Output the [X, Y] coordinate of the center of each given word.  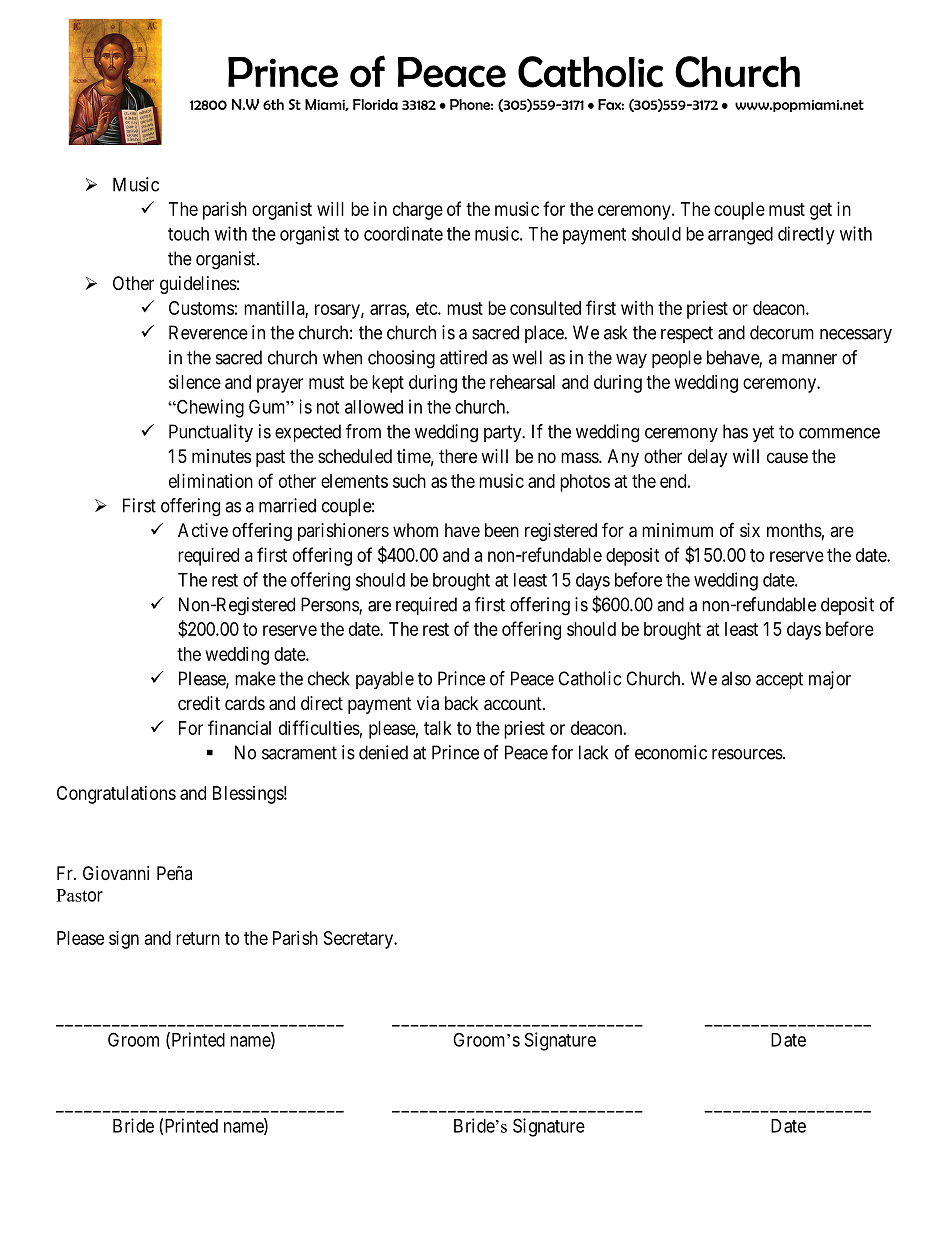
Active [203, 530]
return [198, 938]
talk [438, 728]
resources [747, 754]
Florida [375, 104]
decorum [782, 332]
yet [764, 433]
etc [427, 308]
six [750, 530]
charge [418, 211]
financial [239, 727]
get [821, 211]
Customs [201, 308]
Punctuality [211, 433]
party [504, 433]
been [502, 530]
